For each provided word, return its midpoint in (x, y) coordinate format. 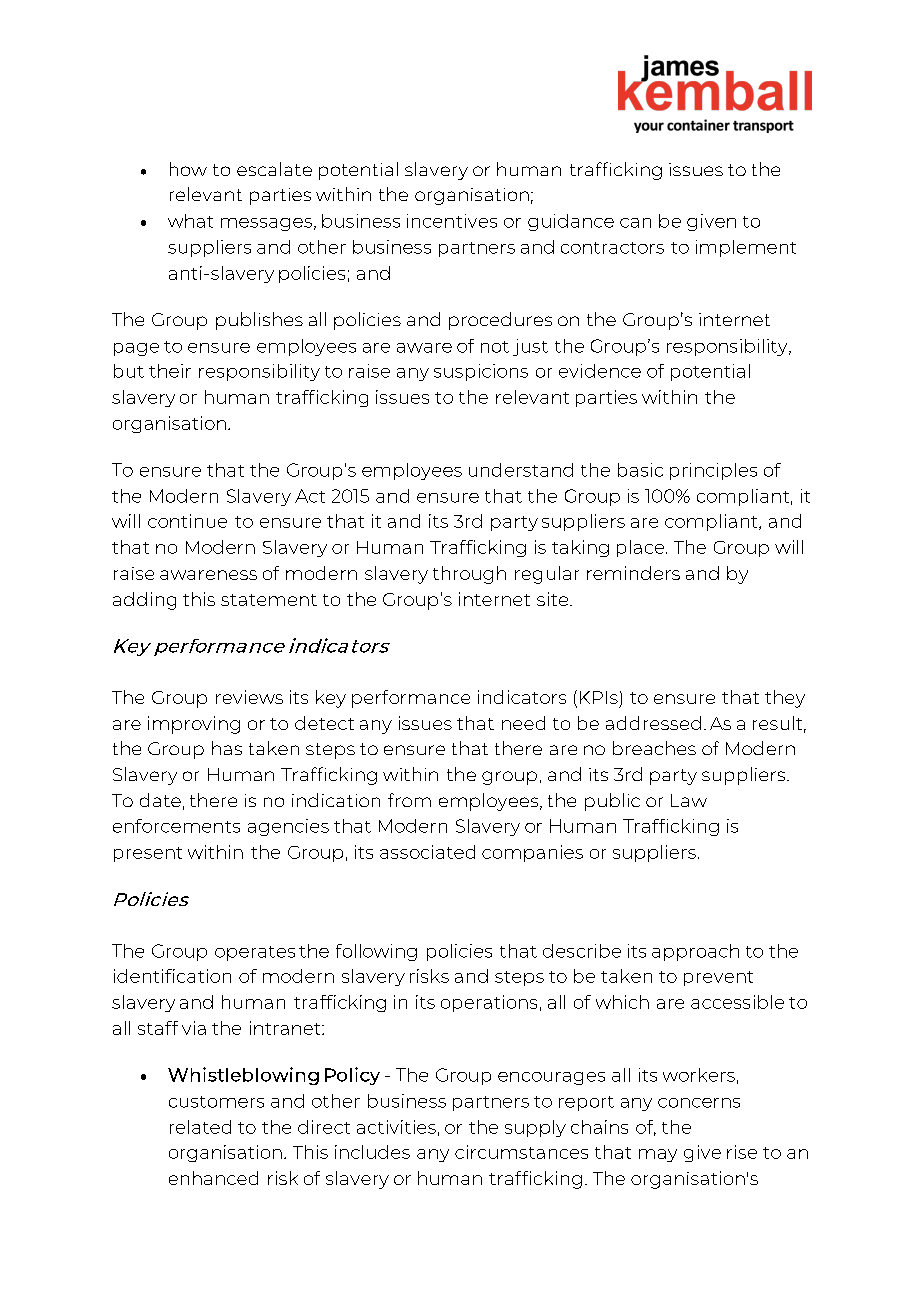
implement (746, 248)
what (190, 221)
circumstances (521, 1152)
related (200, 1127)
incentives (452, 221)
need (523, 723)
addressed (653, 723)
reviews (249, 697)
